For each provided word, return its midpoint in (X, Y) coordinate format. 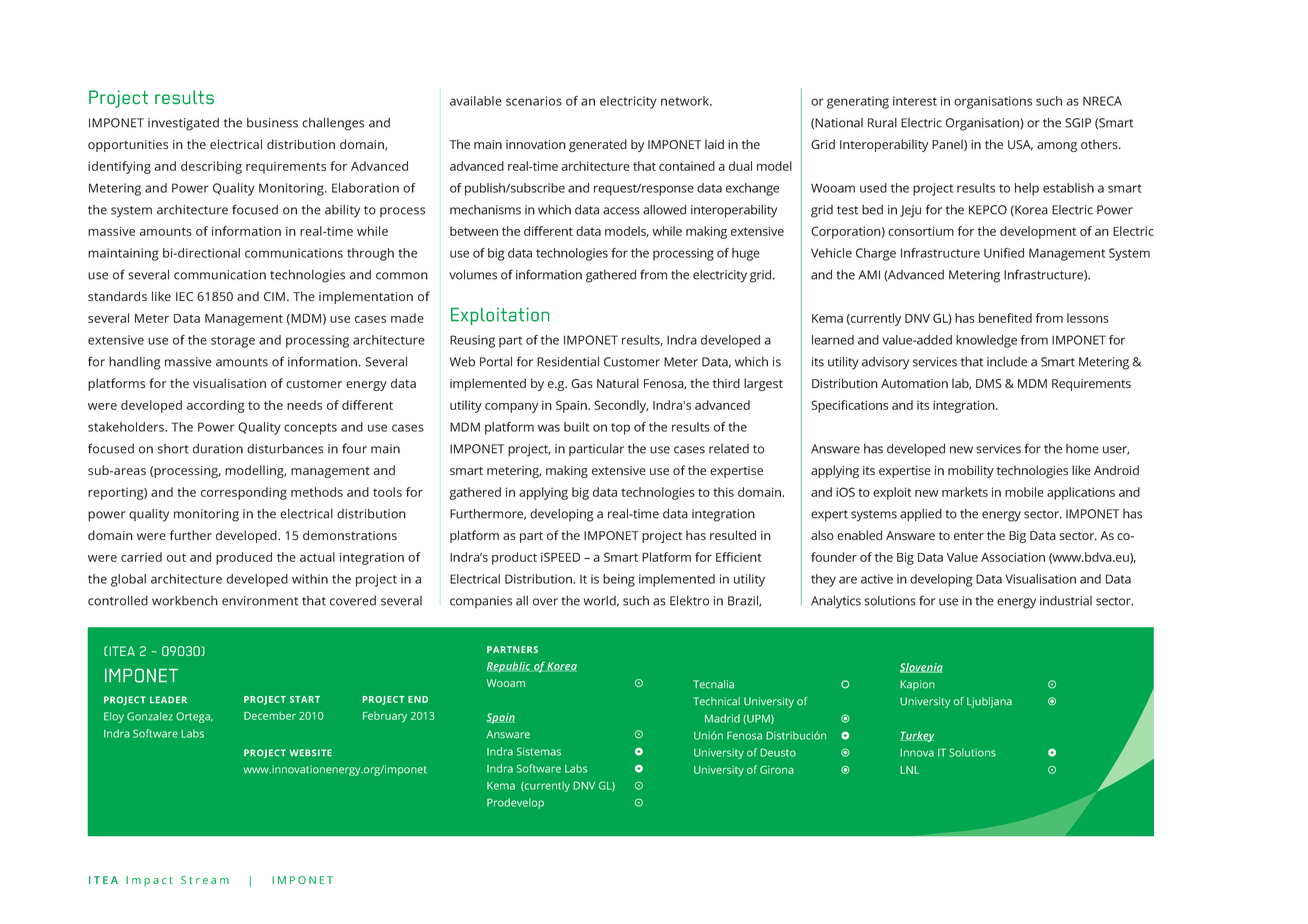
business (272, 123)
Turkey (917, 736)
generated (598, 145)
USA (1020, 145)
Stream (205, 880)
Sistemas (539, 751)
